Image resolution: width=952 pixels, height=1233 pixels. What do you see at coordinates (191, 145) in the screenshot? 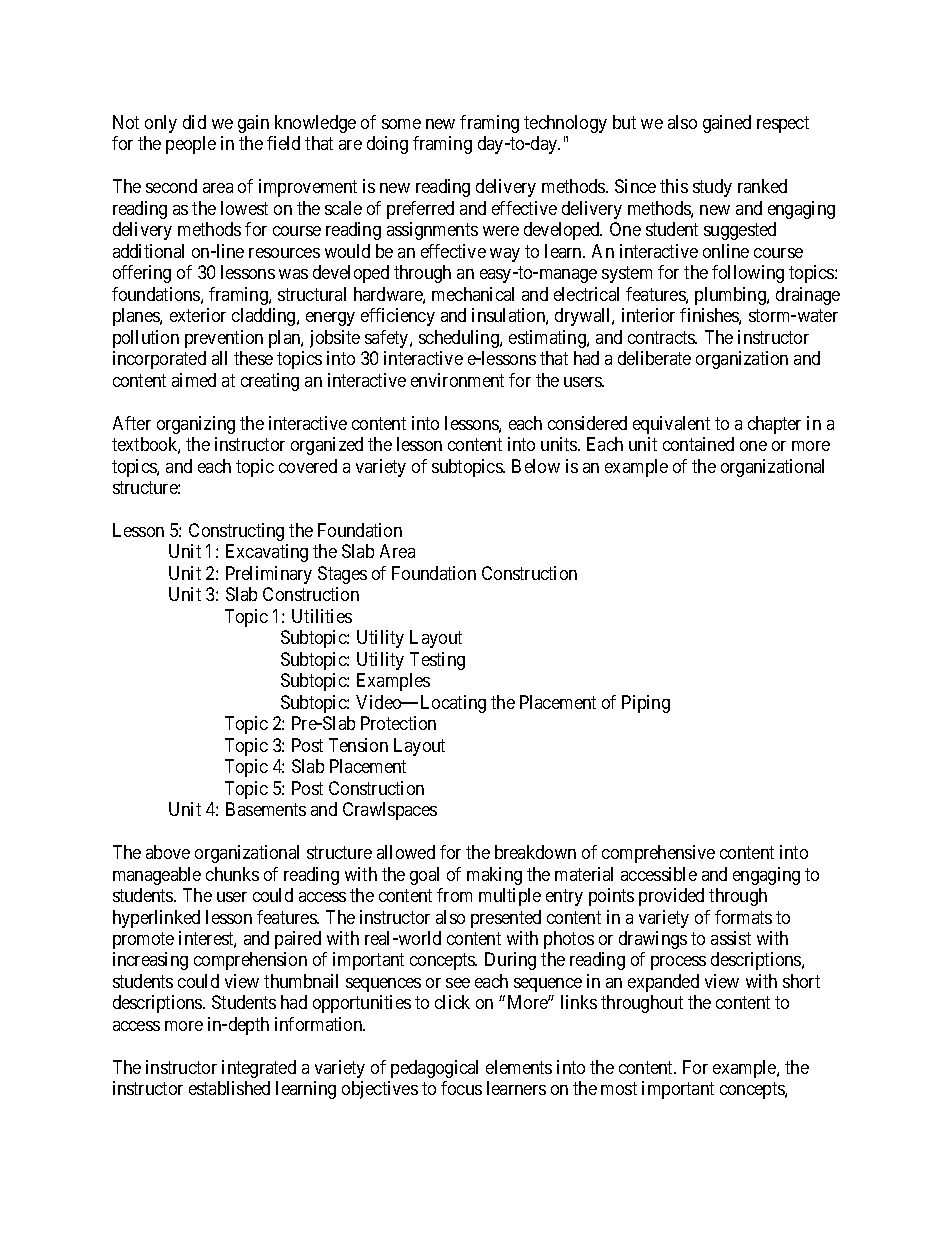
I see `people` at bounding box center [191, 145].
